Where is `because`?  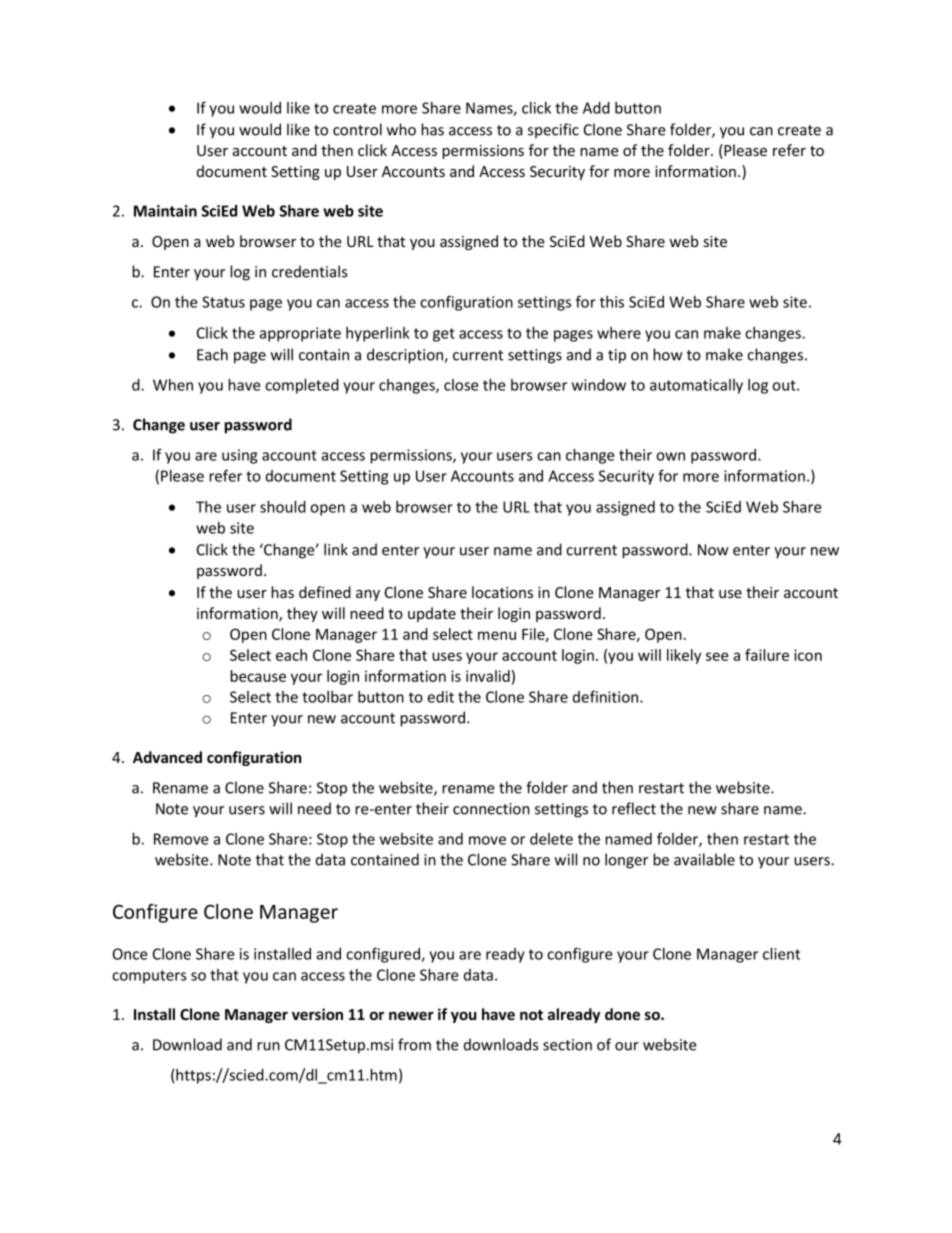
because is located at coordinates (258, 676).
